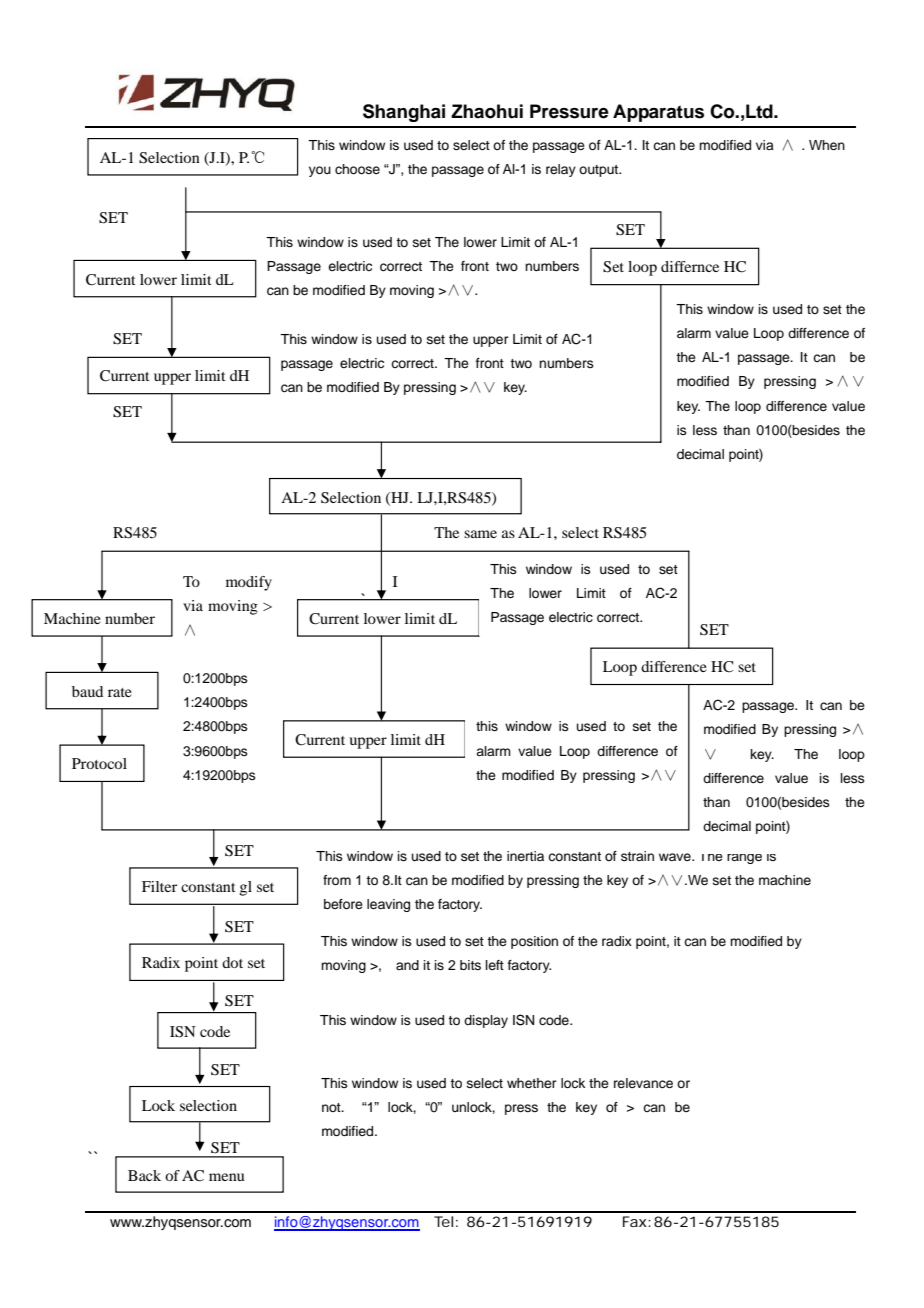 Image resolution: width=924 pixels, height=1308 pixels. What do you see at coordinates (320, 171) in the screenshot?
I see `you` at bounding box center [320, 171].
